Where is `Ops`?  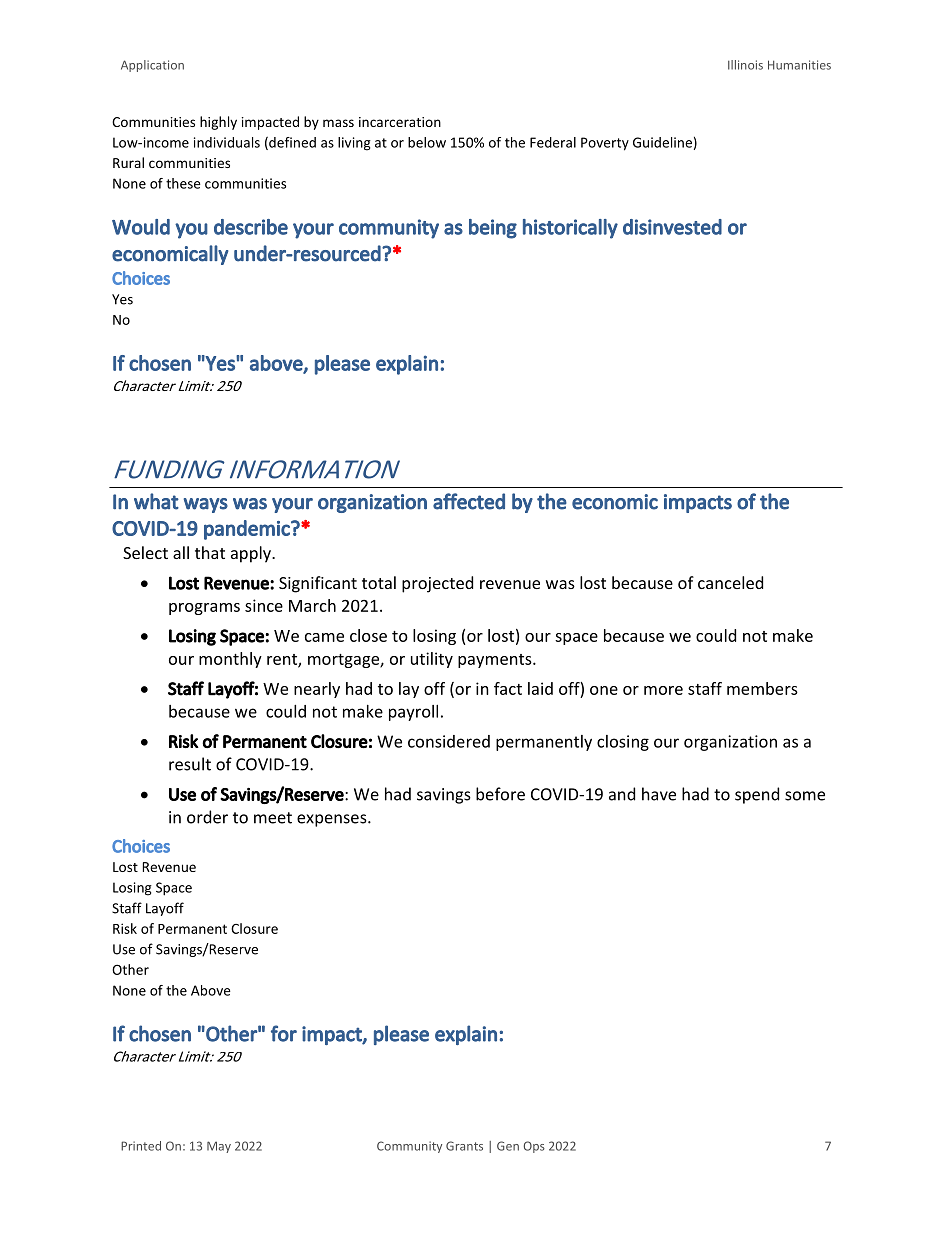
Ops is located at coordinates (534, 1147).
